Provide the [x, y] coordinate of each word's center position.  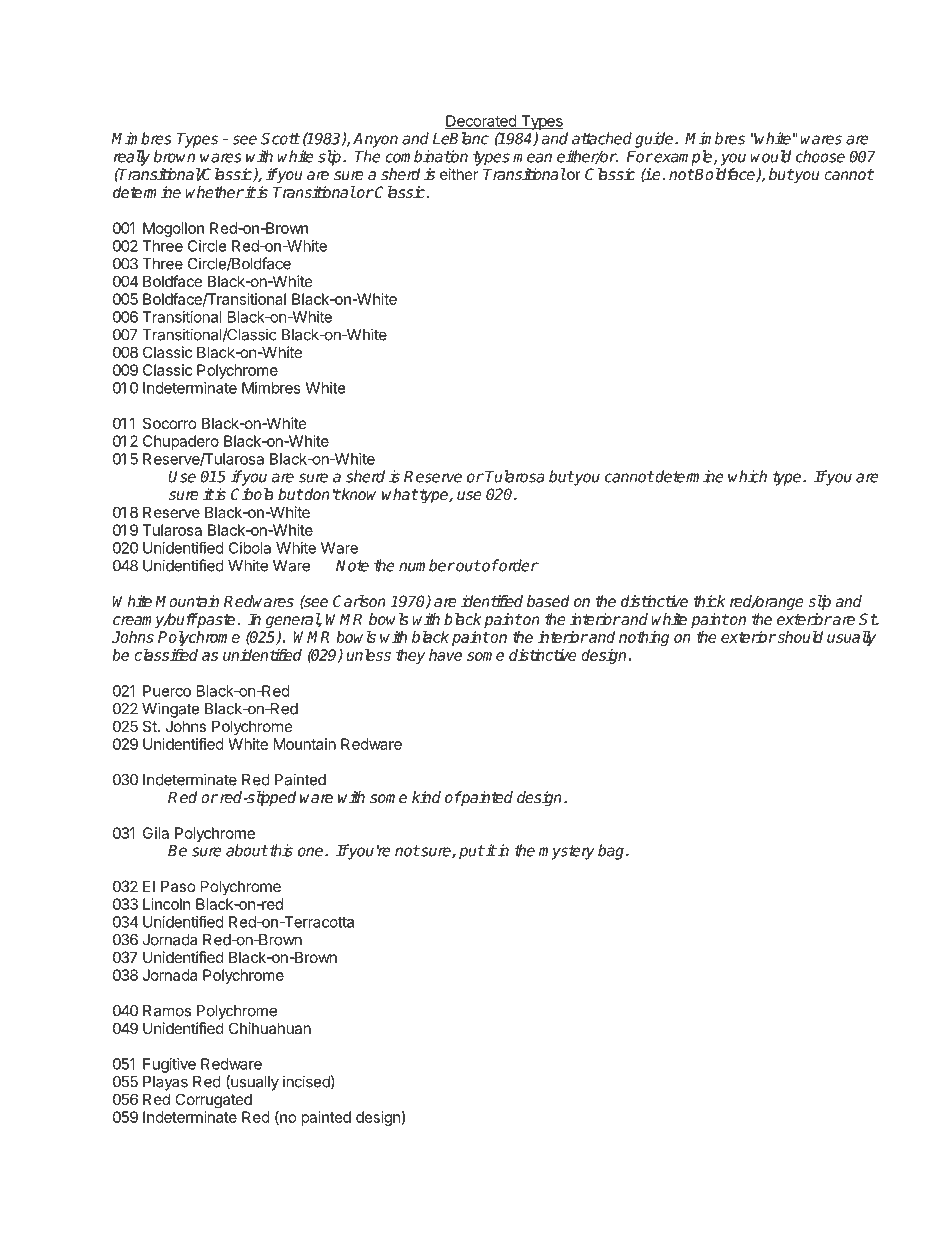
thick [709, 601]
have [445, 655]
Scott [280, 138]
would [770, 156]
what [400, 494]
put [472, 852]
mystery [567, 852]
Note [352, 566]
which [747, 476]
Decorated [481, 122]
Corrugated [213, 1101]
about [247, 850]
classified [166, 655]
